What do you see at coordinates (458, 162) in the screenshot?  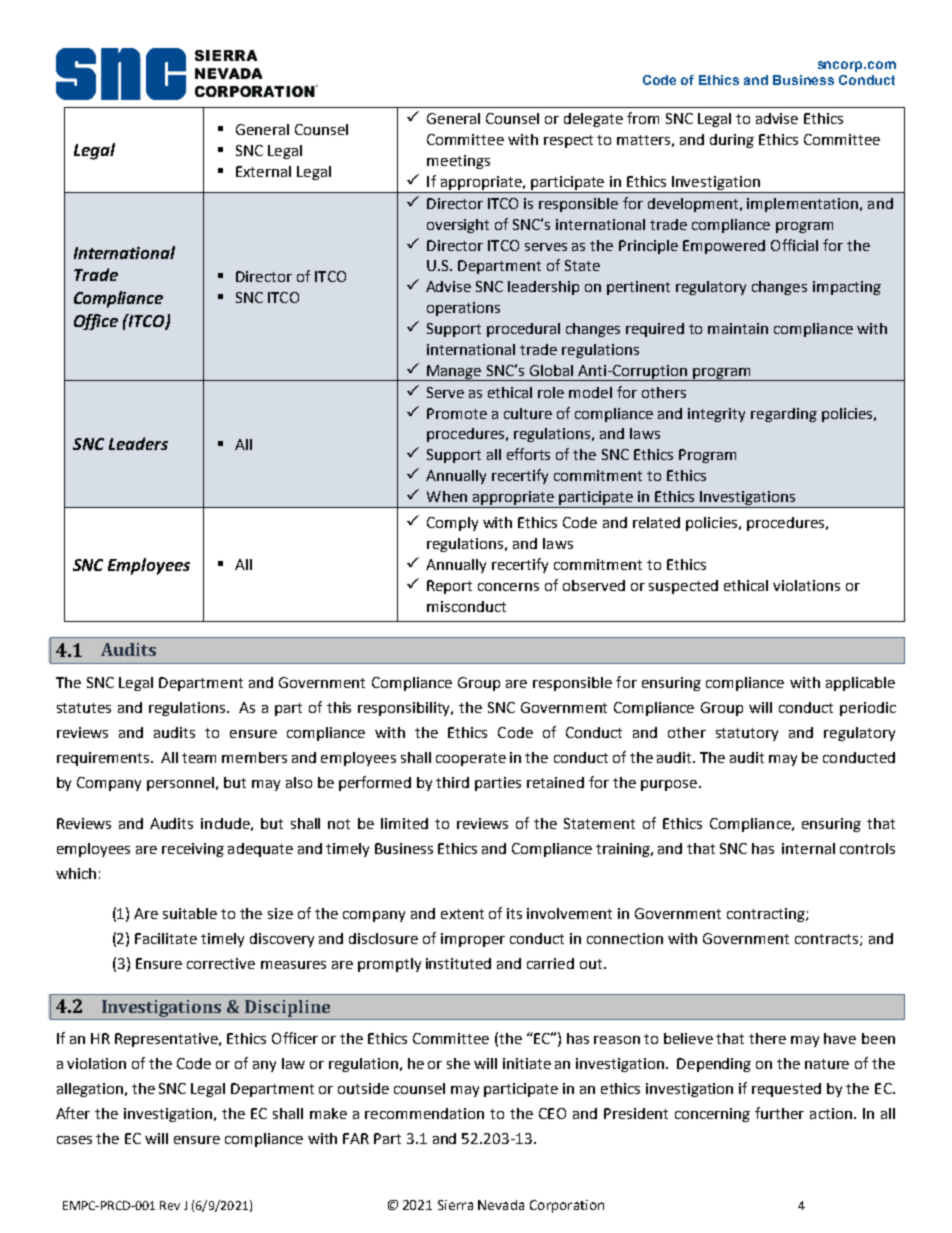 I see `meetings` at bounding box center [458, 162].
